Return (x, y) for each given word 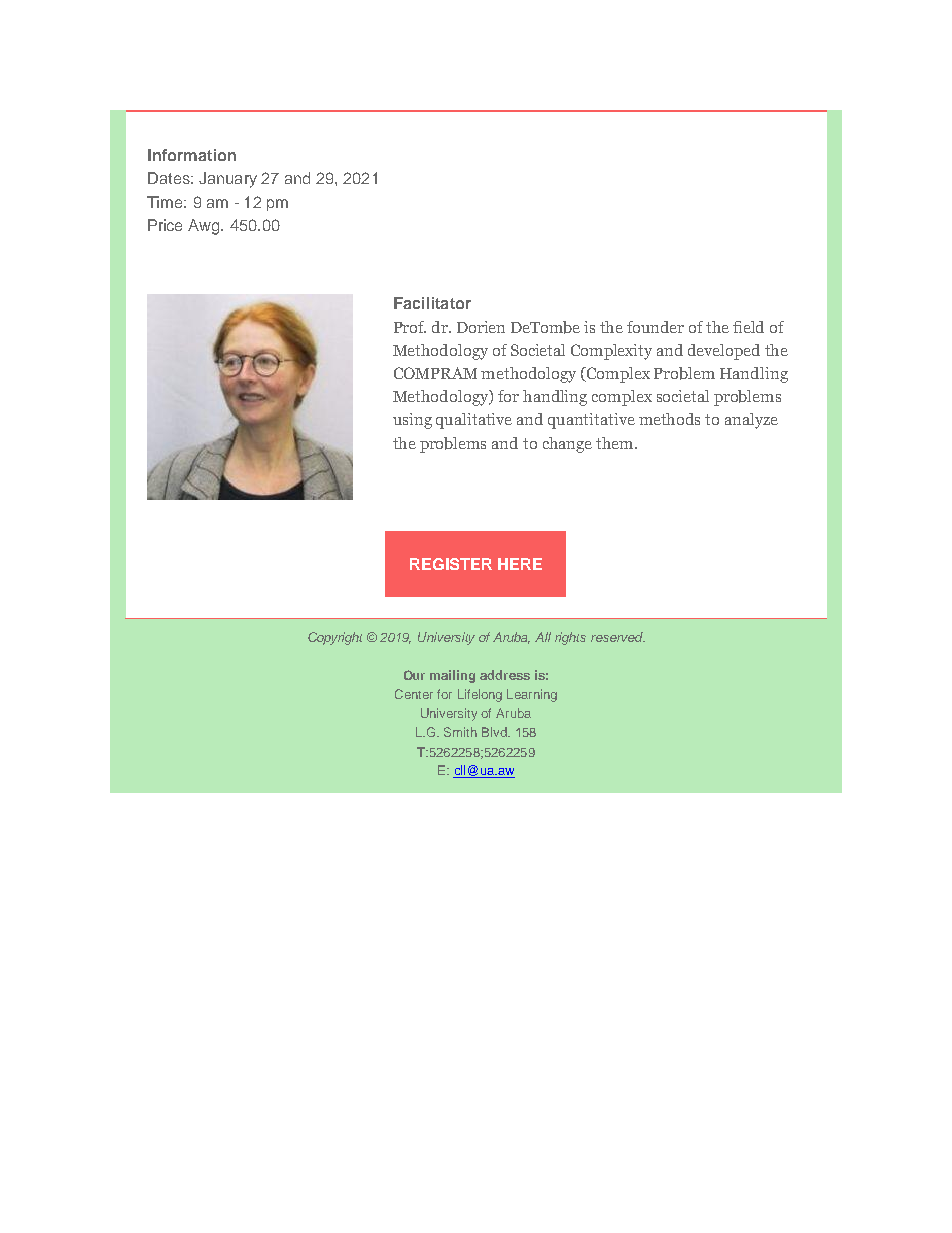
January (228, 180)
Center (414, 694)
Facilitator (432, 303)
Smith (460, 732)
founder (655, 327)
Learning (532, 695)
